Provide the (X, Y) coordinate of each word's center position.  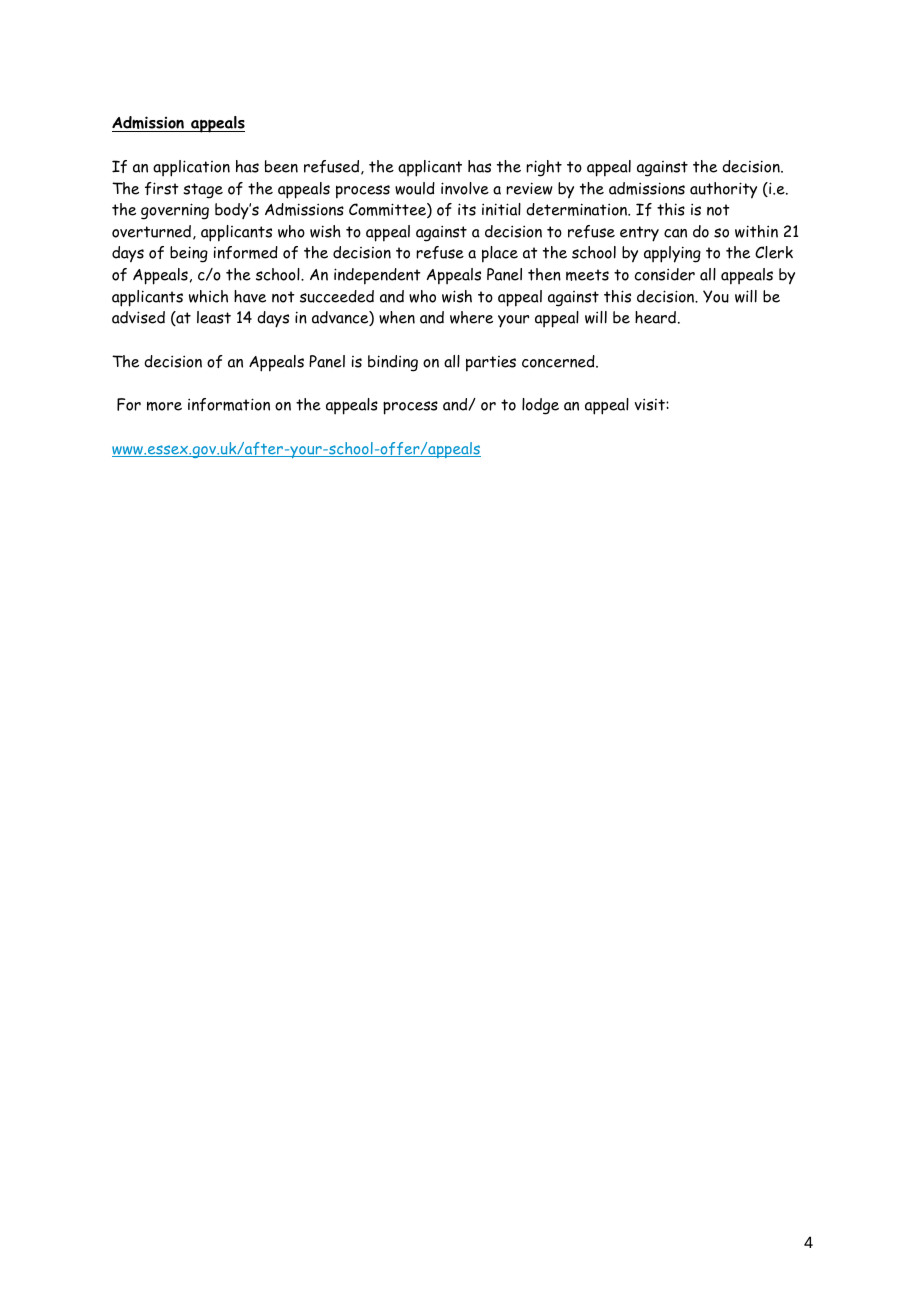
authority (723, 190)
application (191, 168)
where (471, 317)
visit (651, 404)
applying (672, 254)
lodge (540, 406)
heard (655, 317)
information (229, 404)
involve (465, 188)
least (214, 317)
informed (246, 252)
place (500, 254)
